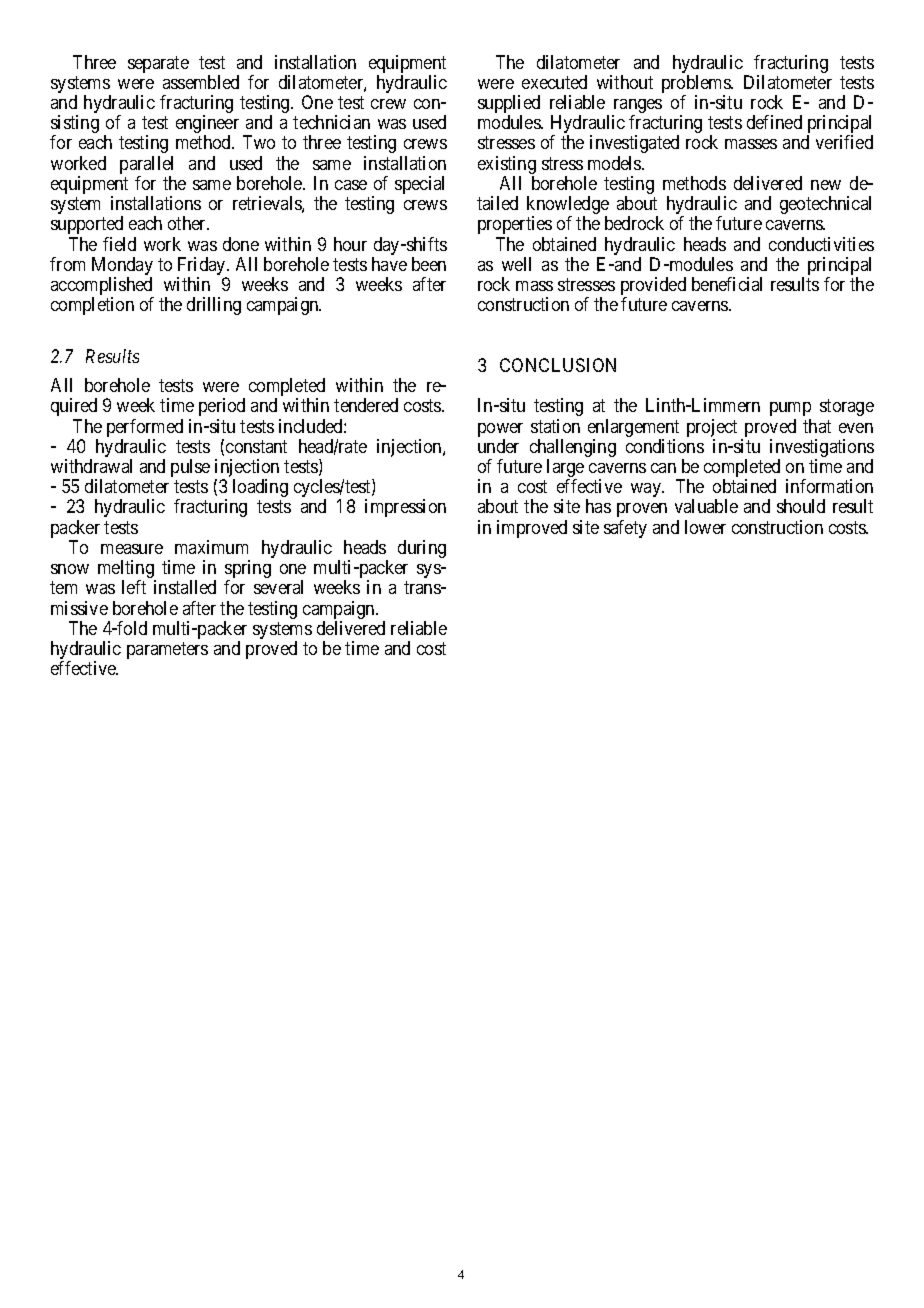  What do you see at coordinates (822, 449) in the page?
I see `investigations` at bounding box center [822, 449].
